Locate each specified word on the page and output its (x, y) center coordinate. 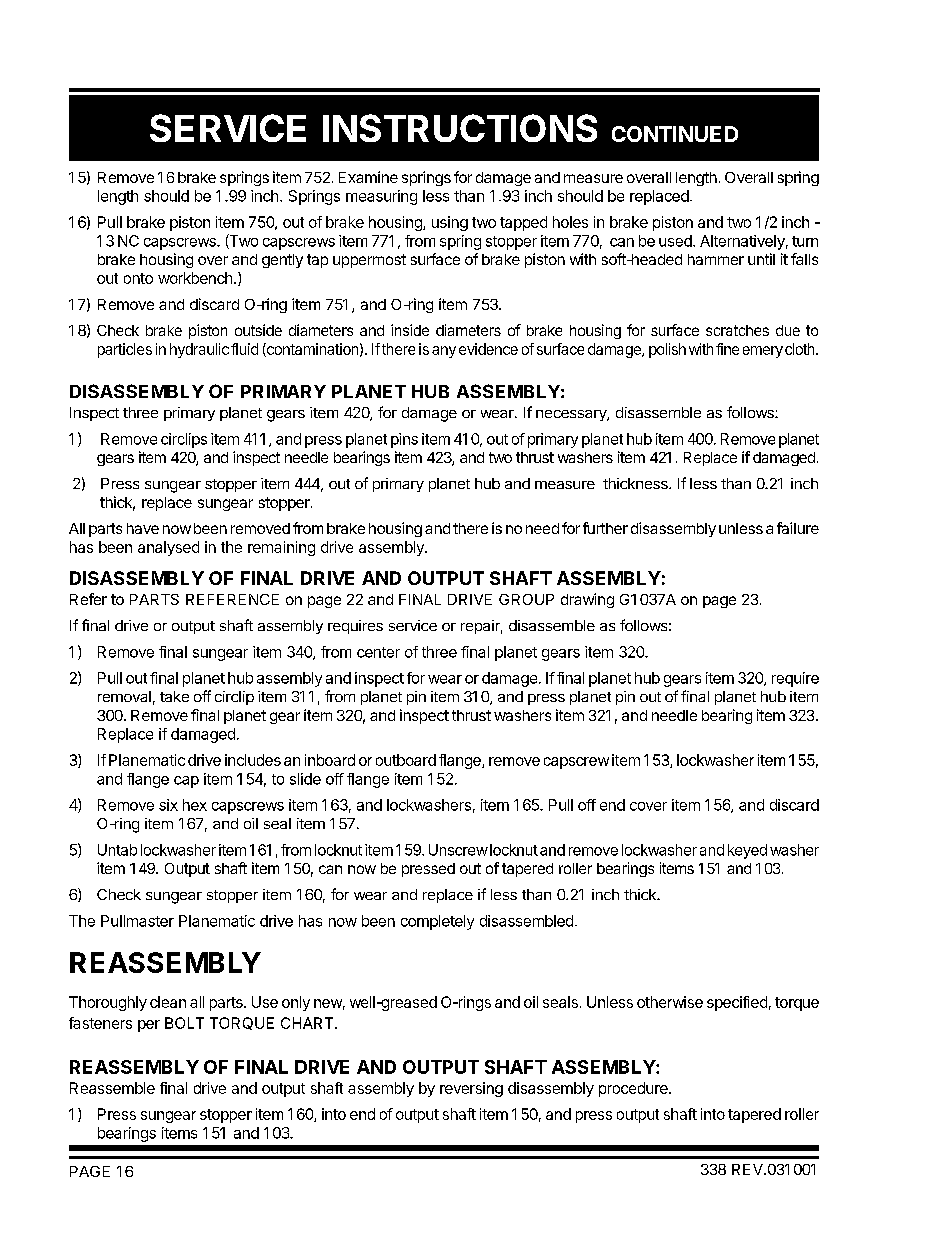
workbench (195, 278)
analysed (168, 548)
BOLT (184, 1023)
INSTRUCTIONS (460, 128)
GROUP (526, 599)
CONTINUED (675, 134)
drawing (587, 600)
